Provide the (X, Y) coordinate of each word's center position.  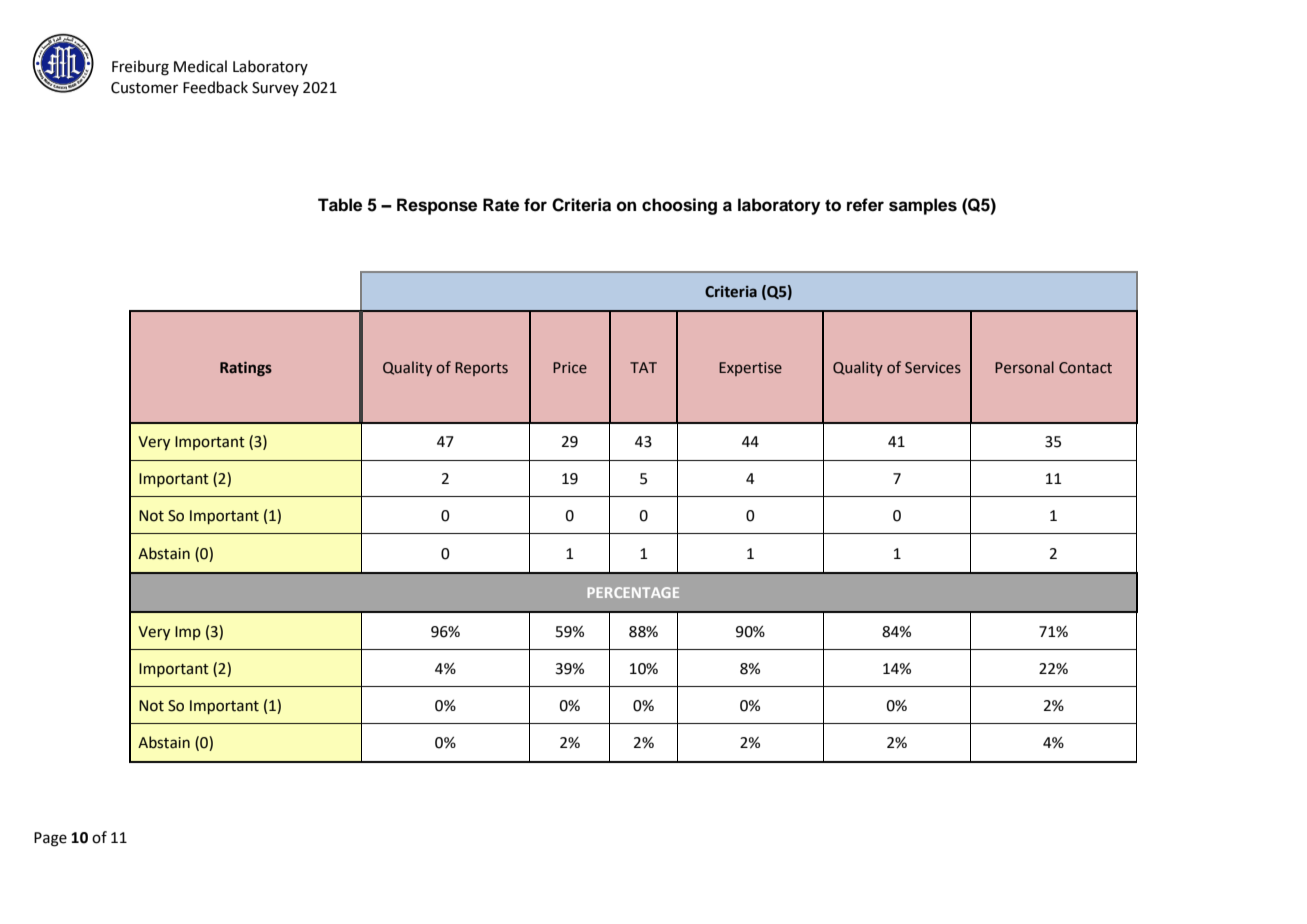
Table (340, 205)
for (535, 205)
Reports (481, 369)
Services (933, 368)
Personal (1024, 367)
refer (865, 205)
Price (570, 368)
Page (50, 839)
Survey (275, 89)
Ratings (246, 369)
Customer (144, 88)
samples (923, 206)
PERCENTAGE (633, 592)
